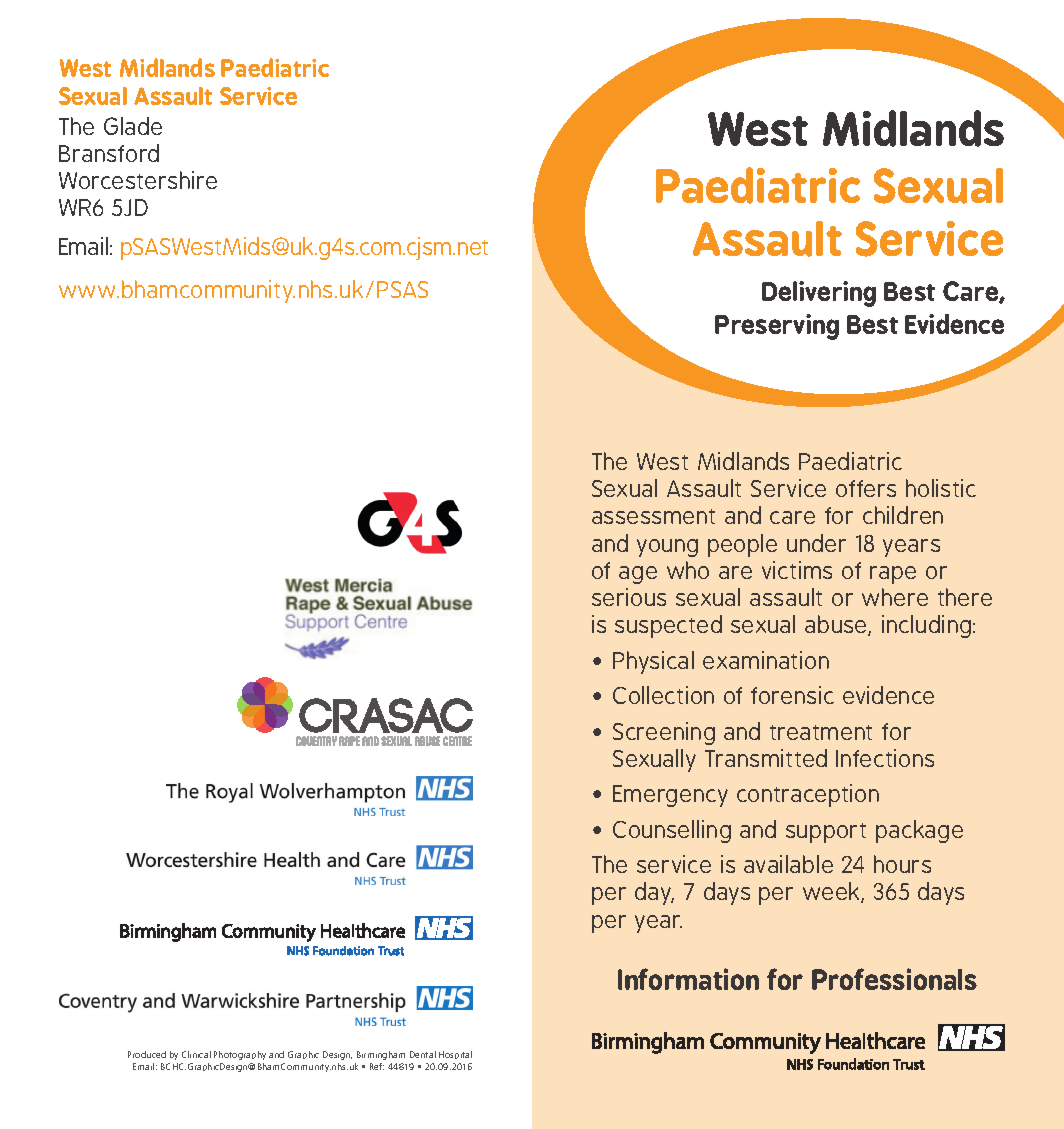 This page has height=1129, width=1064. Describe the element at coordinates (455, 1055) in the page. I see `Hospital` at that location.
